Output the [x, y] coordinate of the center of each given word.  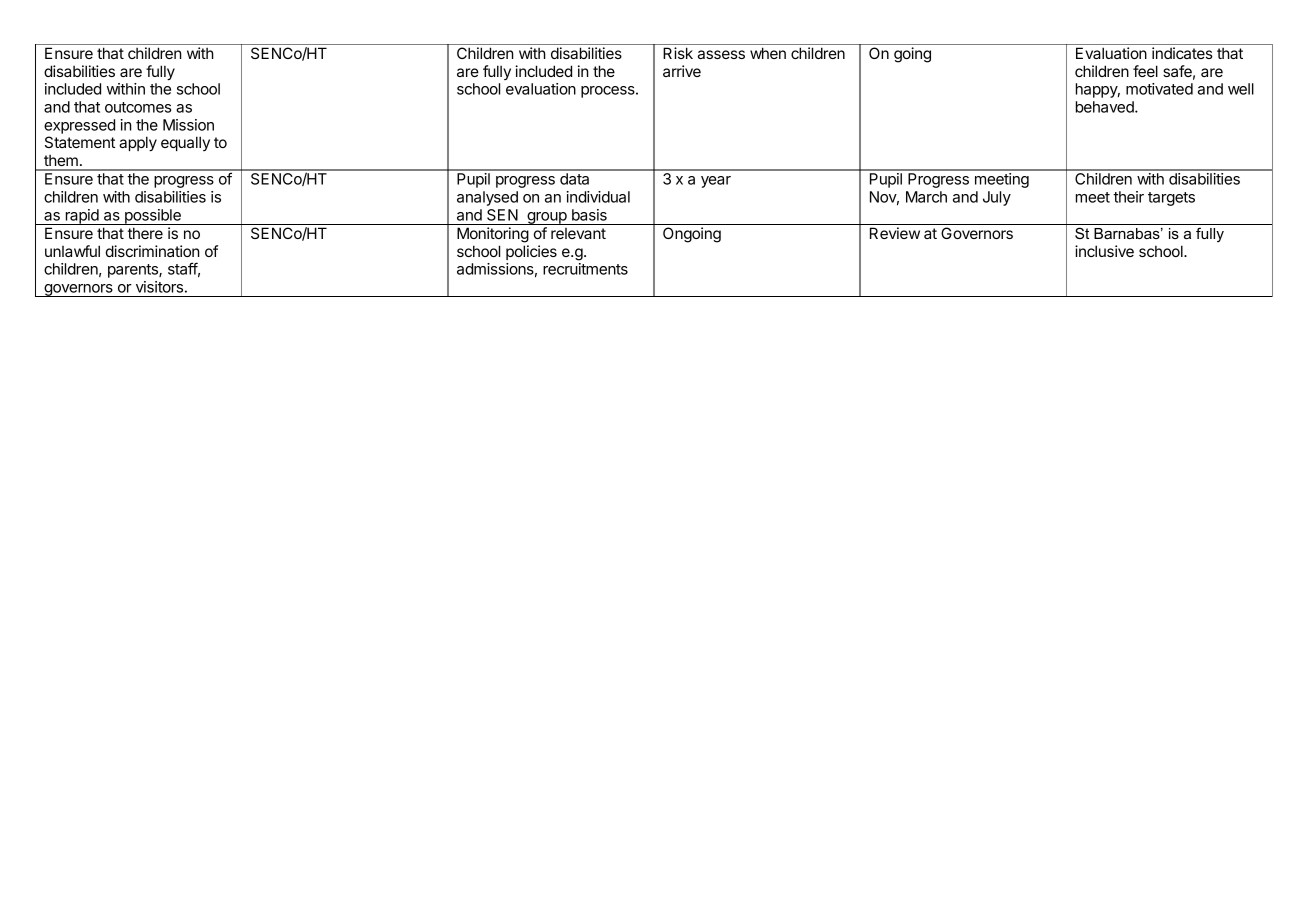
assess [721, 54]
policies [531, 252]
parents [134, 271]
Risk [678, 53]
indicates [1182, 53]
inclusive [1104, 251]
